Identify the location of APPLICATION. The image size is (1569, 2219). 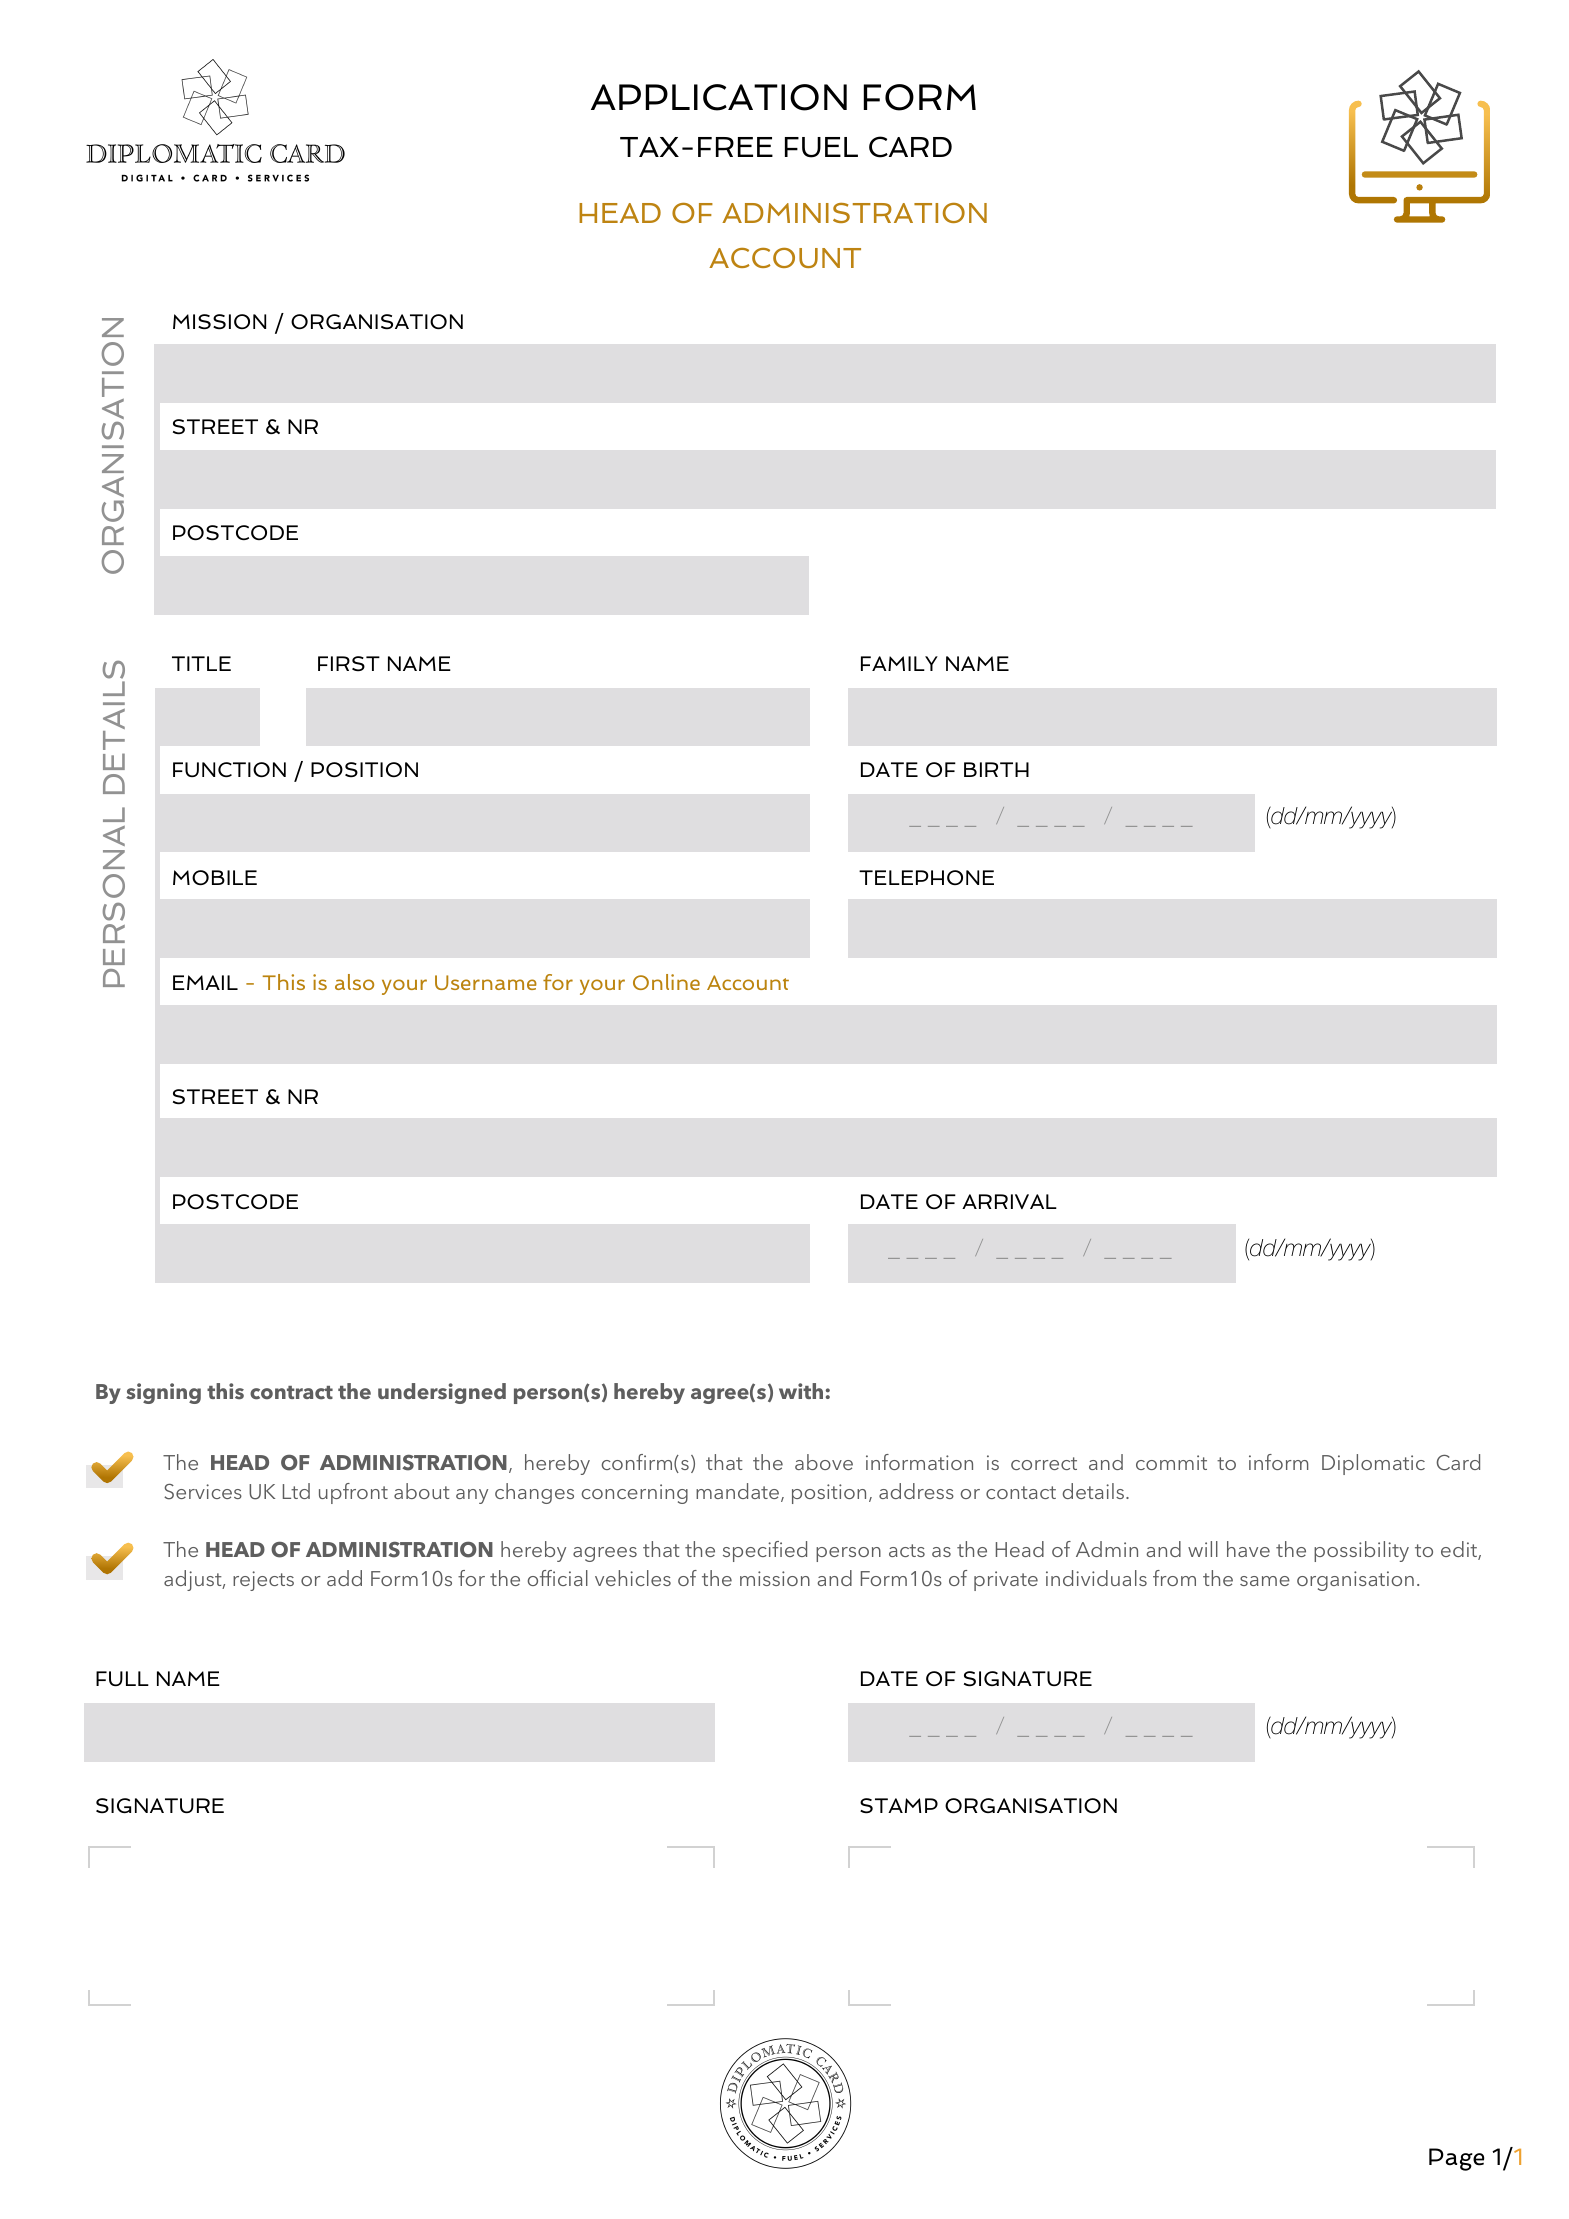
(719, 97).
